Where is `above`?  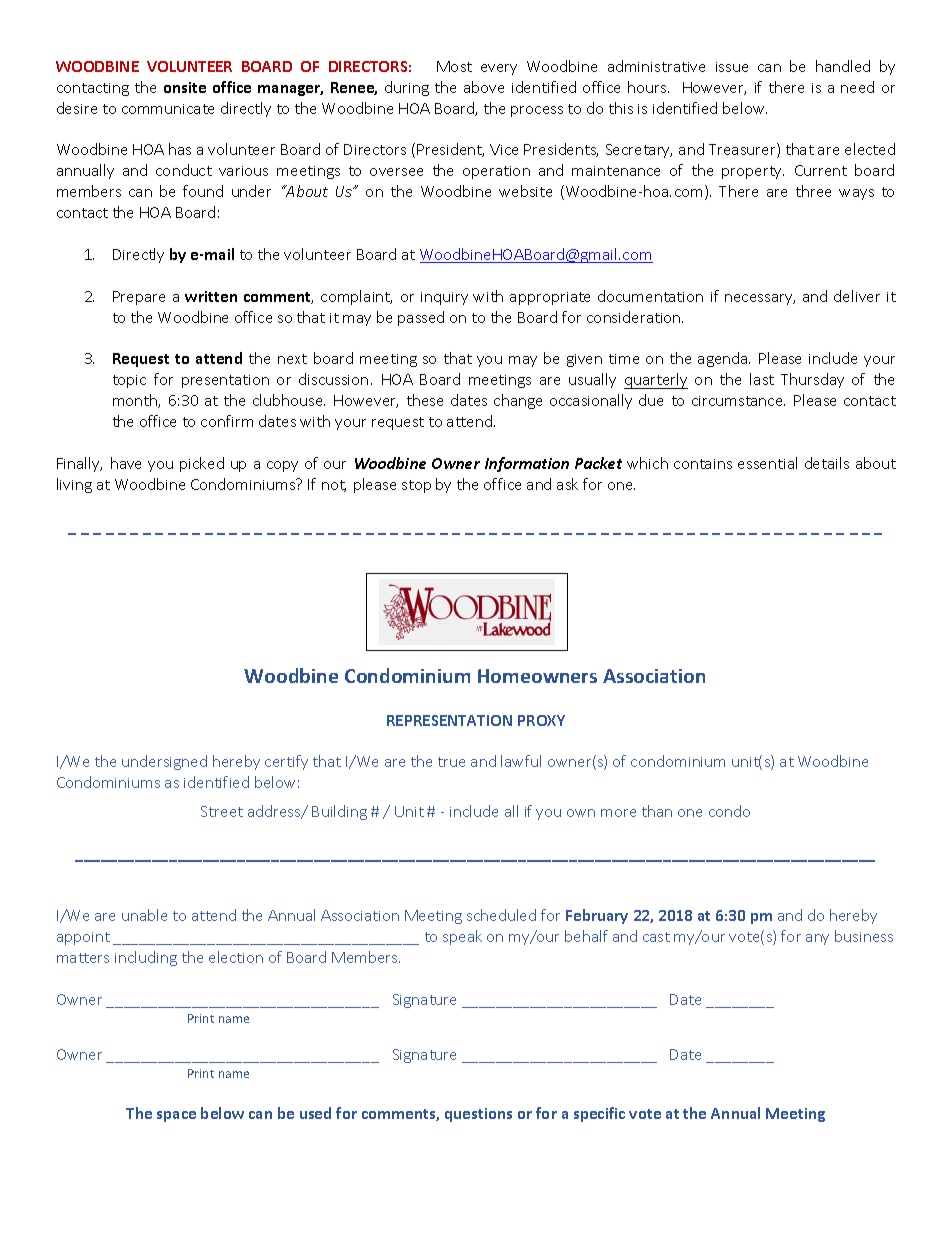
above is located at coordinates (484, 87).
